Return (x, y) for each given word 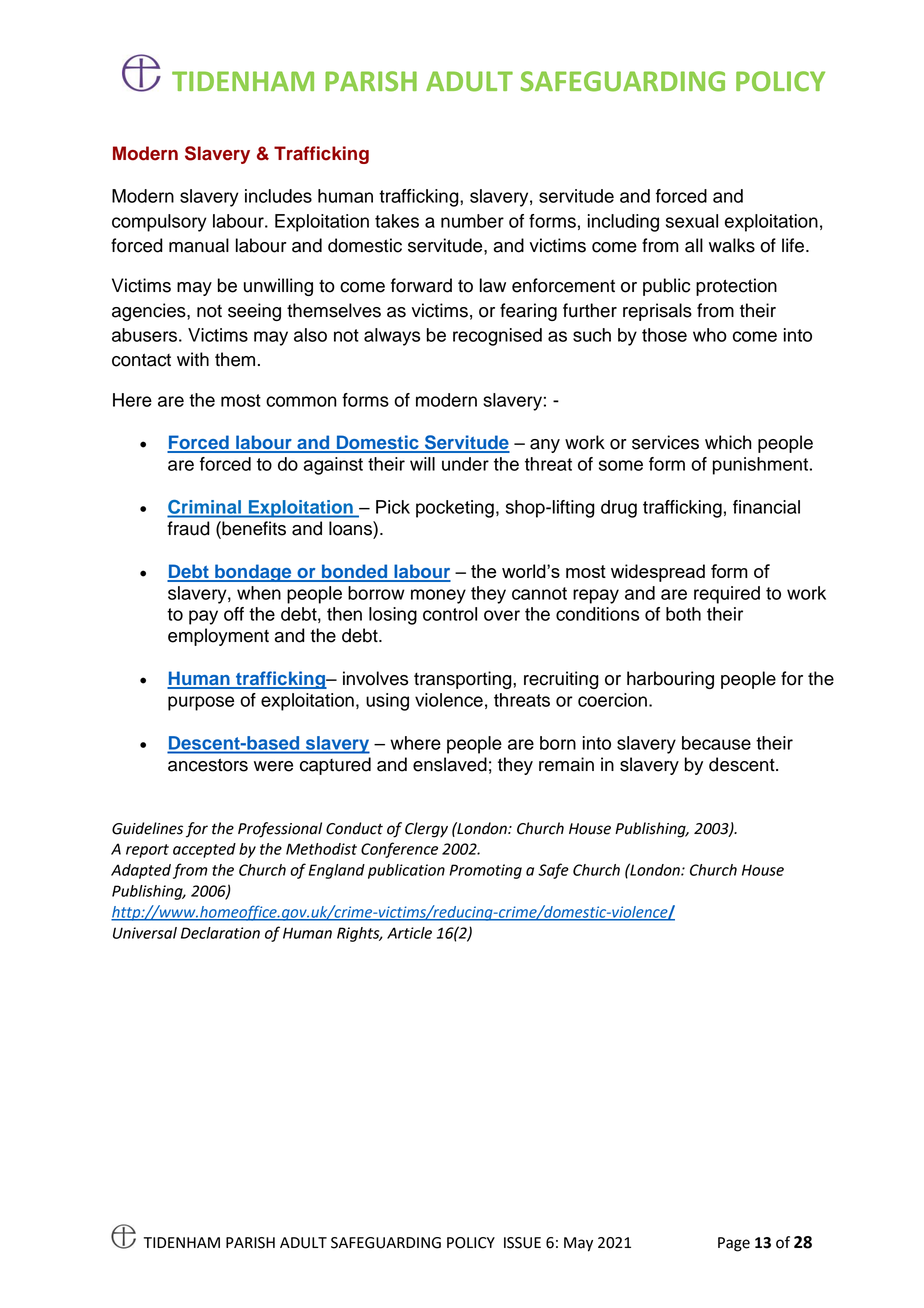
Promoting (485, 871)
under (465, 464)
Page (734, 1244)
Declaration (220, 933)
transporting (464, 680)
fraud (188, 528)
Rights (359, 934)
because (716, 743)
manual (199, 245)
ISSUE (522, 1243)
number (472, 221)
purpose (201, 703)
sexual (692, 221)
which (728, 442)
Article (409, 933)
